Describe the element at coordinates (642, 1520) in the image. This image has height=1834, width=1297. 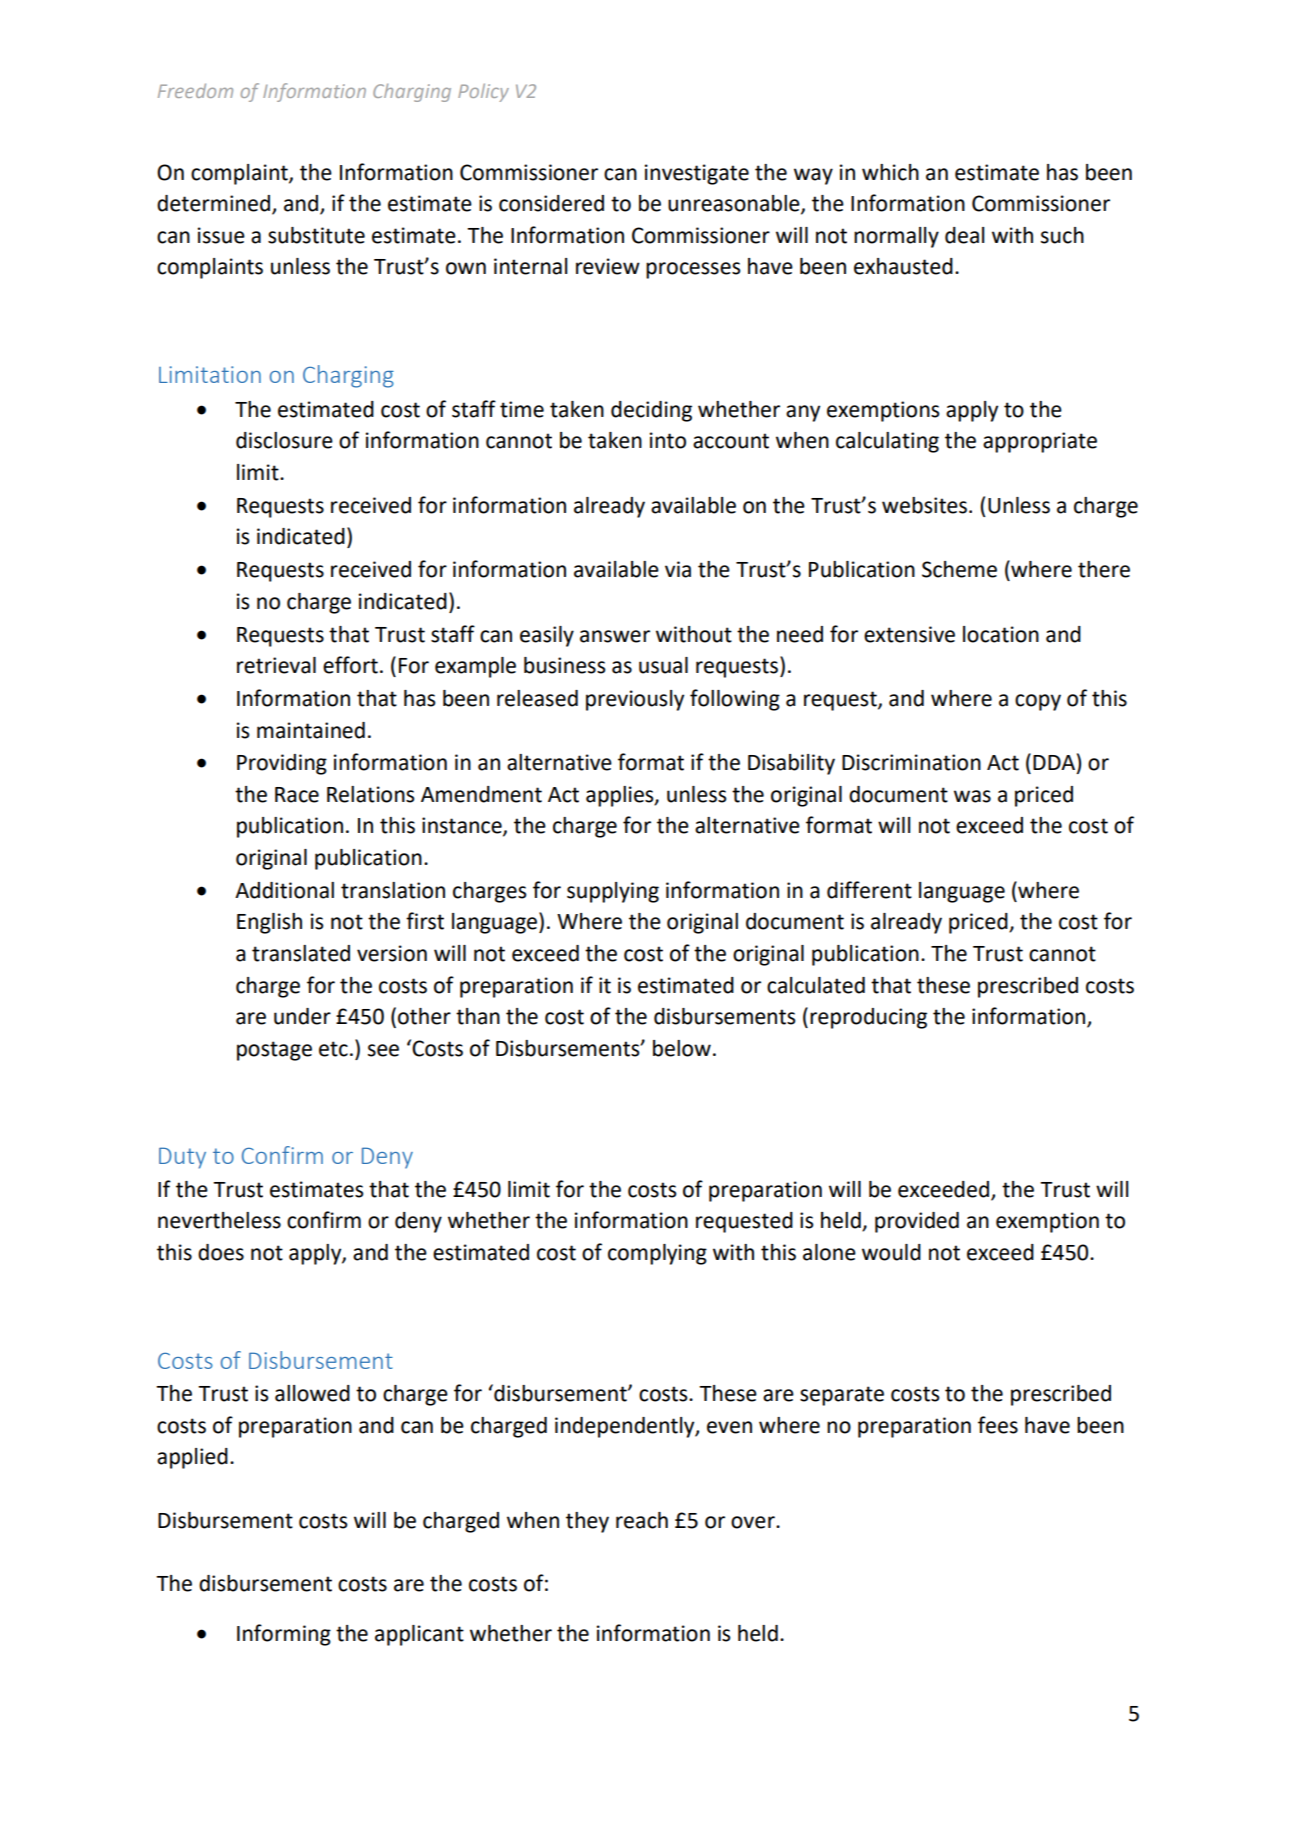
I see `reach` at that location.
